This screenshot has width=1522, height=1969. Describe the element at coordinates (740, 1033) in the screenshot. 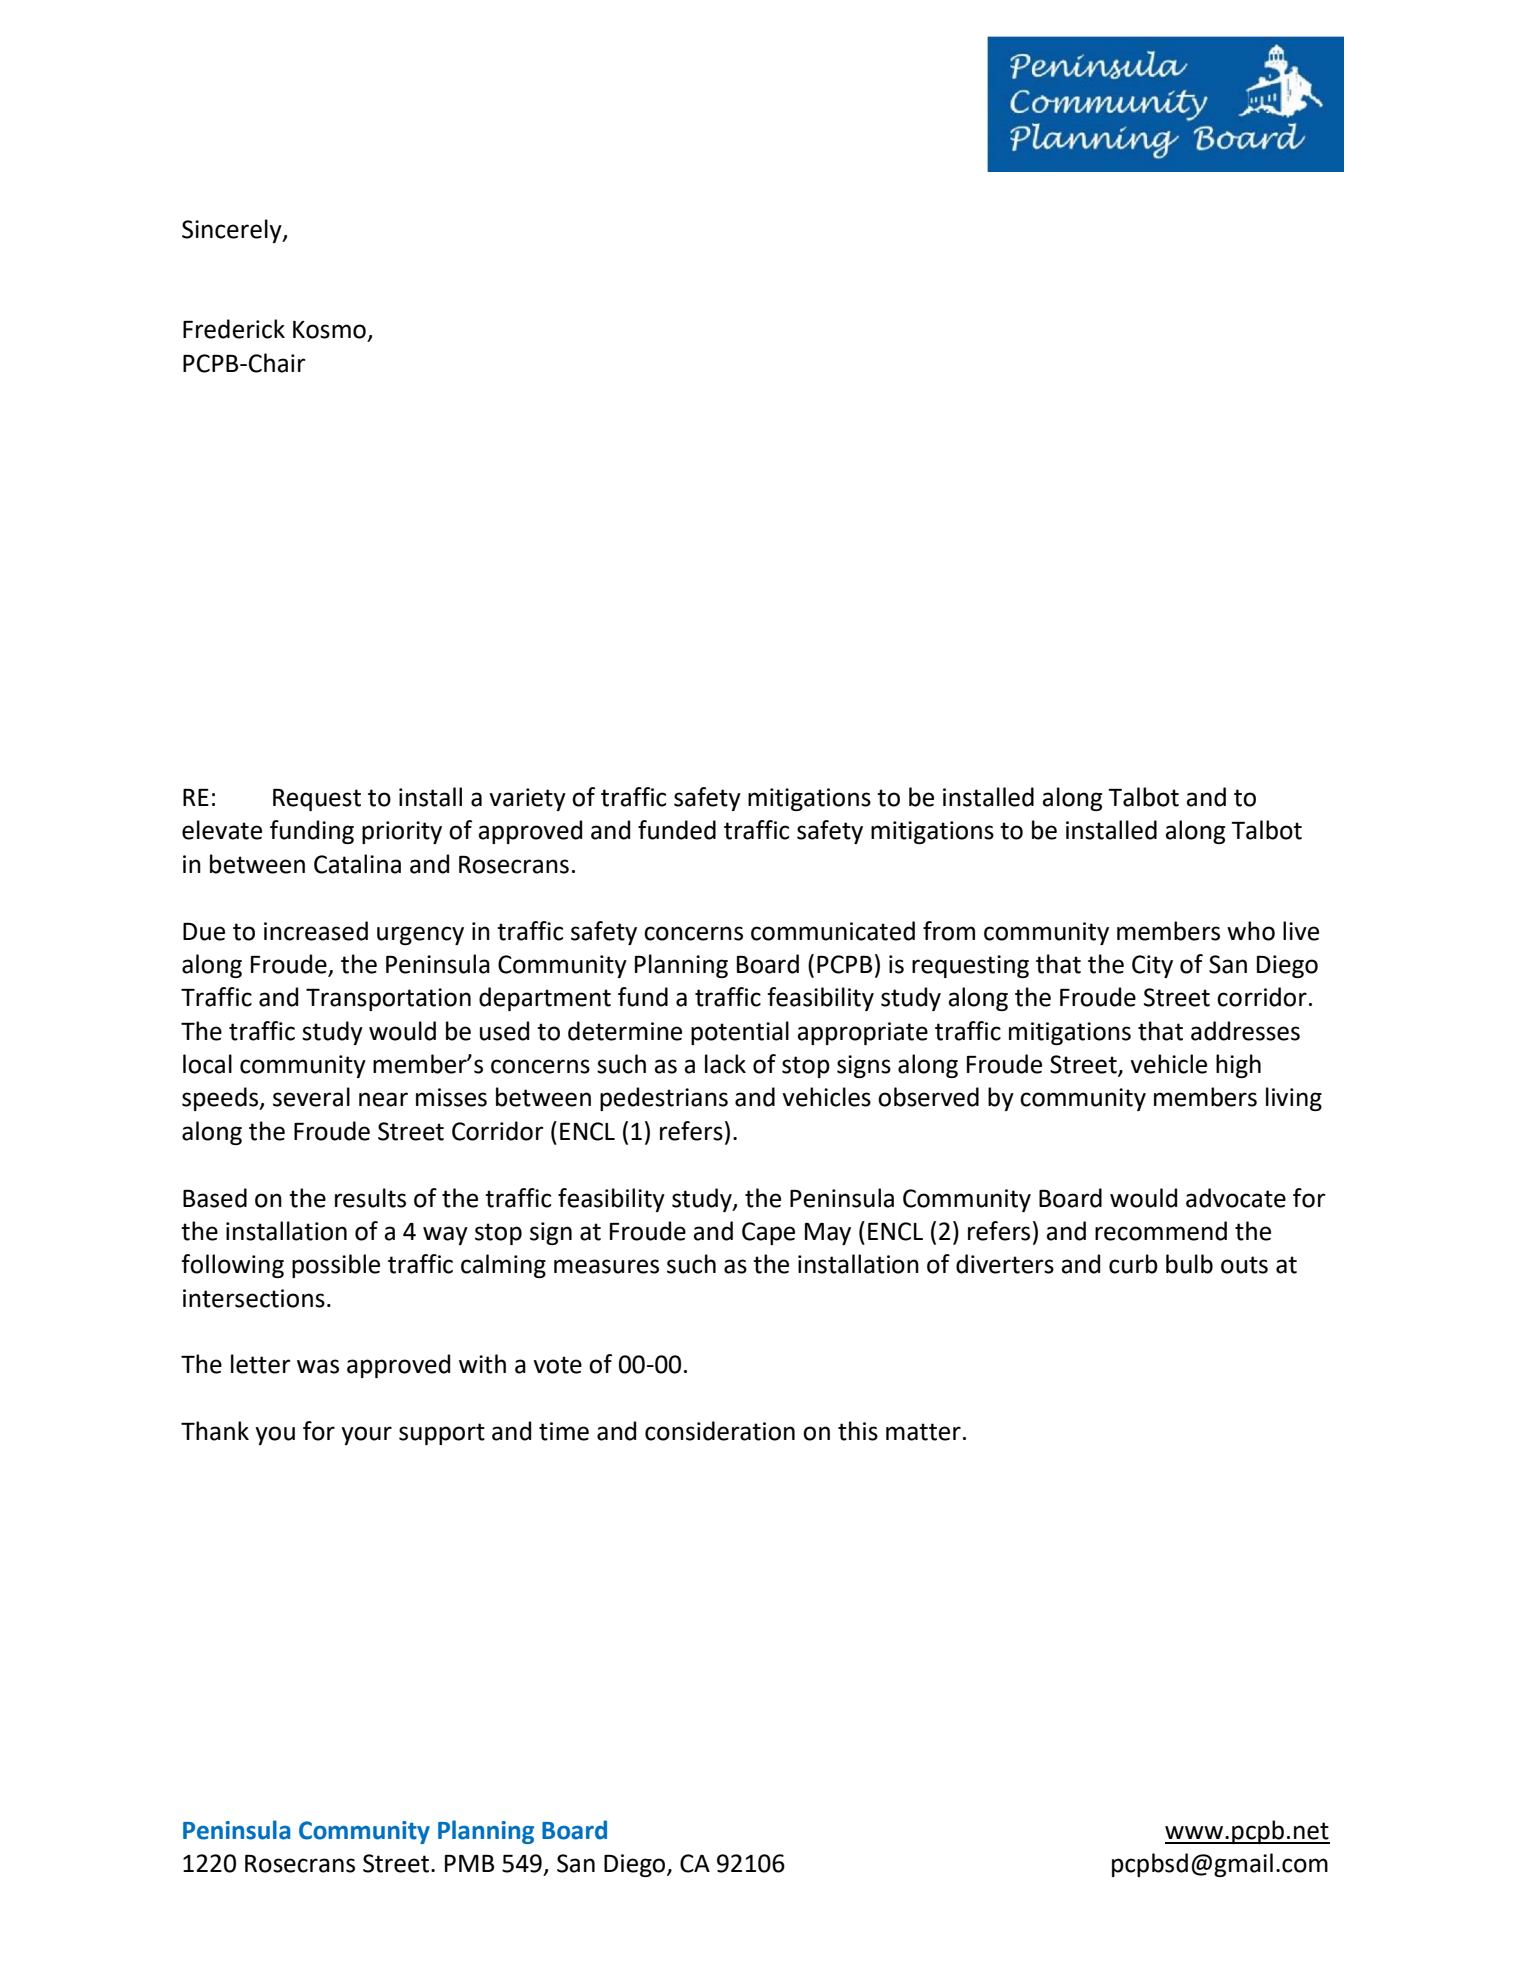

I see `potential` at that location.
